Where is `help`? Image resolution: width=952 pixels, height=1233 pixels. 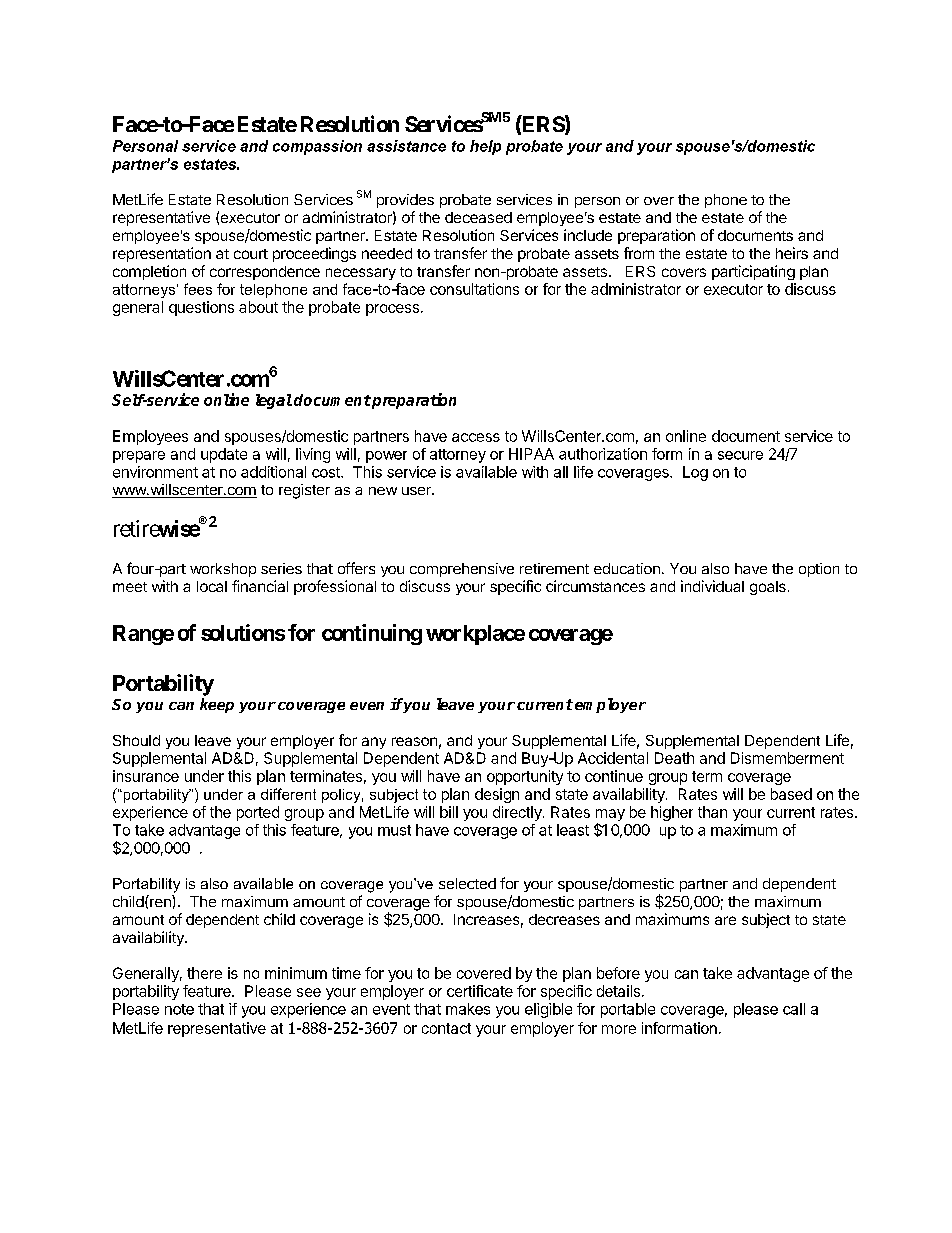 help is located at coordinates (485, 147).
